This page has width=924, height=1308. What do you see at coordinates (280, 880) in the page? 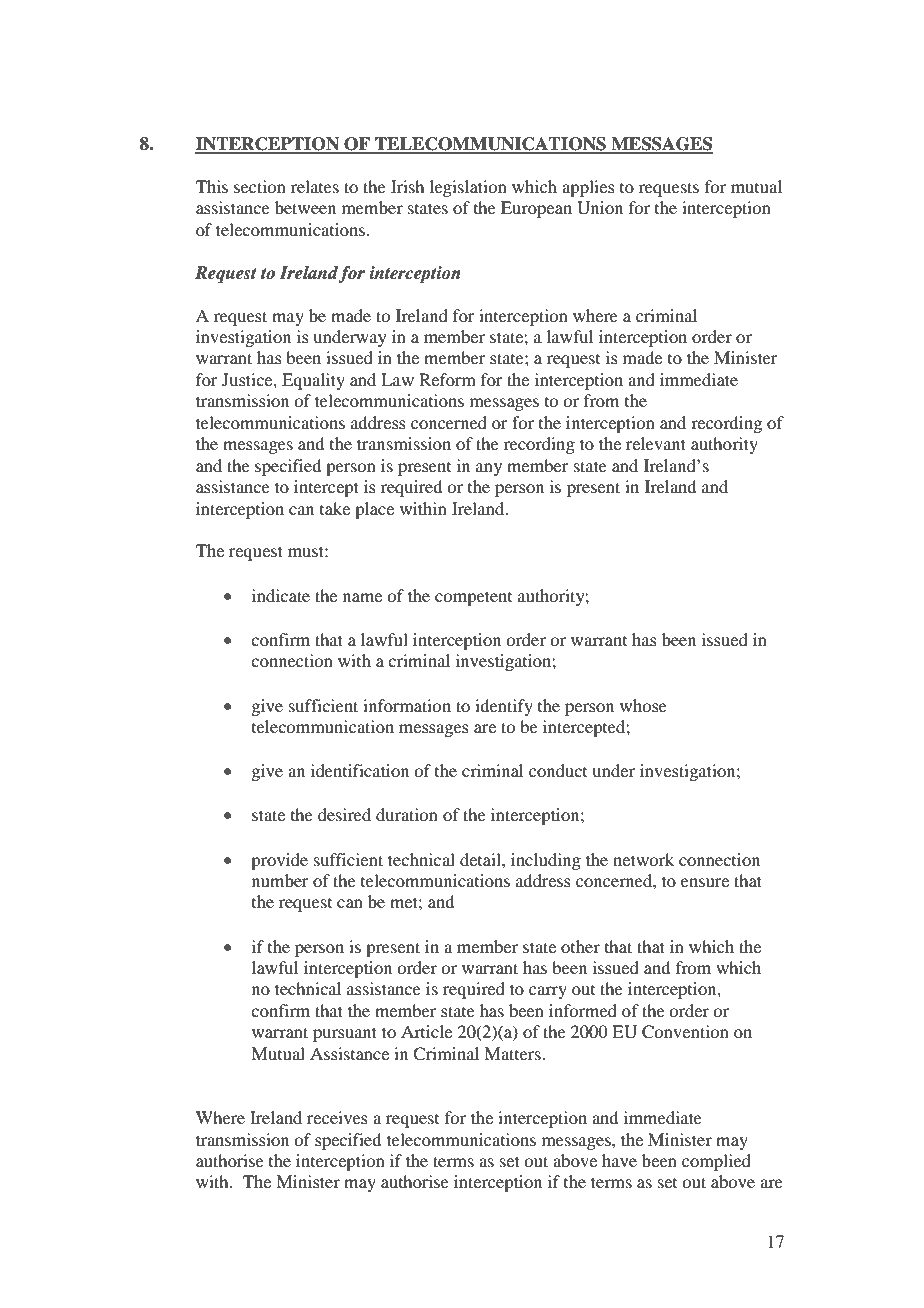
I see `number` at bounding box center [280, 880].
